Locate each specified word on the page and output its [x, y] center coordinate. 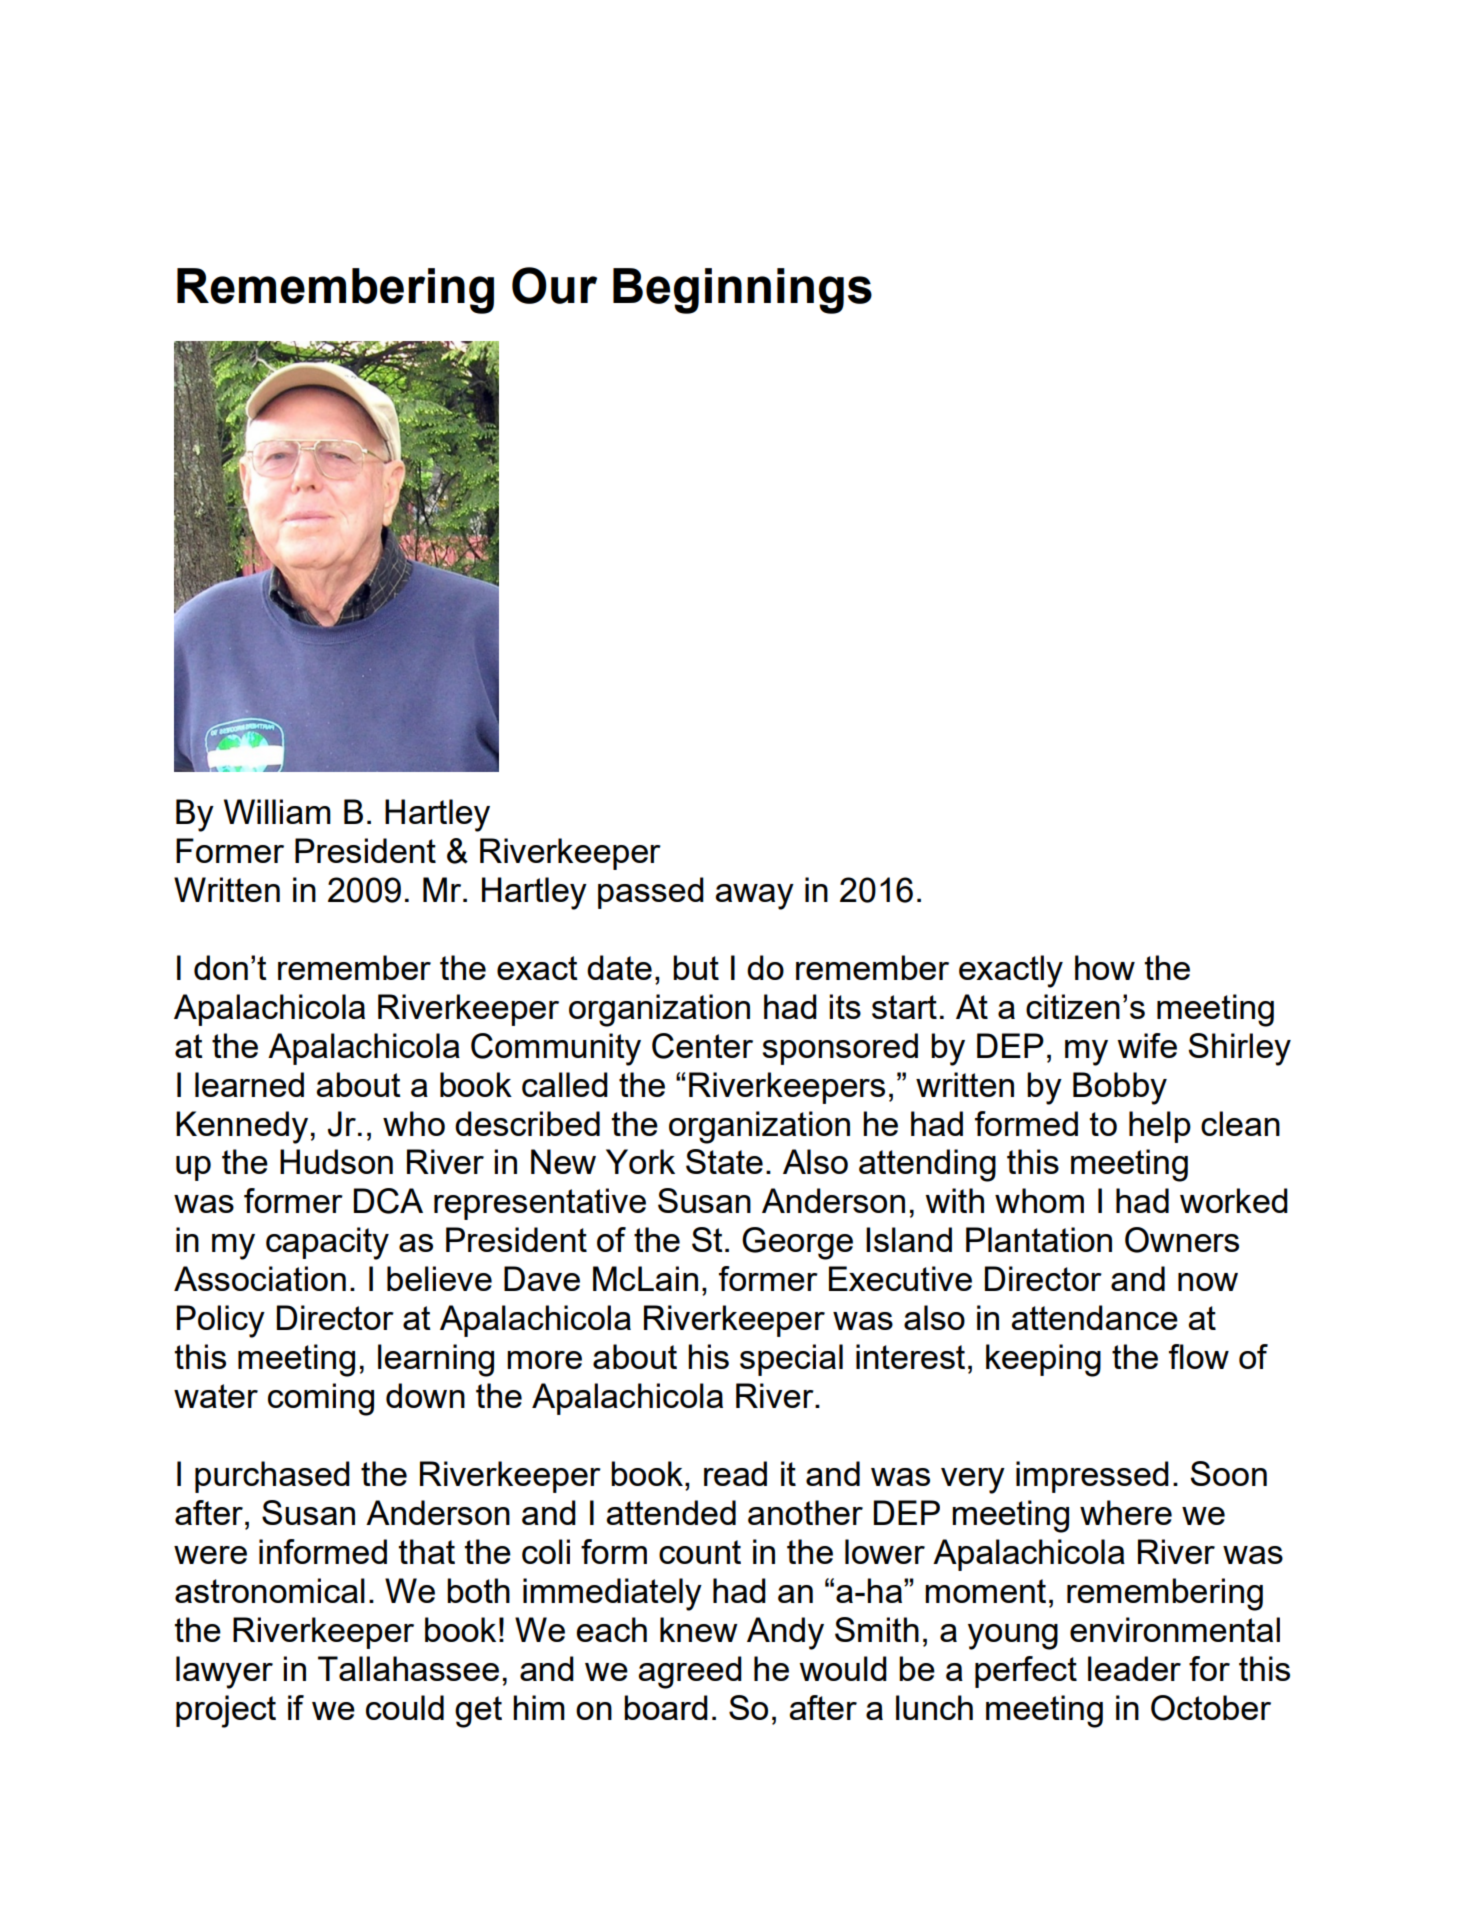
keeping [1043, 1360]
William [277, 811]
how [1105, 967]
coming [321, 1399]
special [791, 1360]
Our [554, 285]
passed [651, 893]
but [696, 967]
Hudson [336, 1161]
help [1160, 1127]
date [619, 967]
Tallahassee [408, 1668]
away [754, 897]
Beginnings [742, 291]
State [724, 1161]
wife [1147, 1045]
